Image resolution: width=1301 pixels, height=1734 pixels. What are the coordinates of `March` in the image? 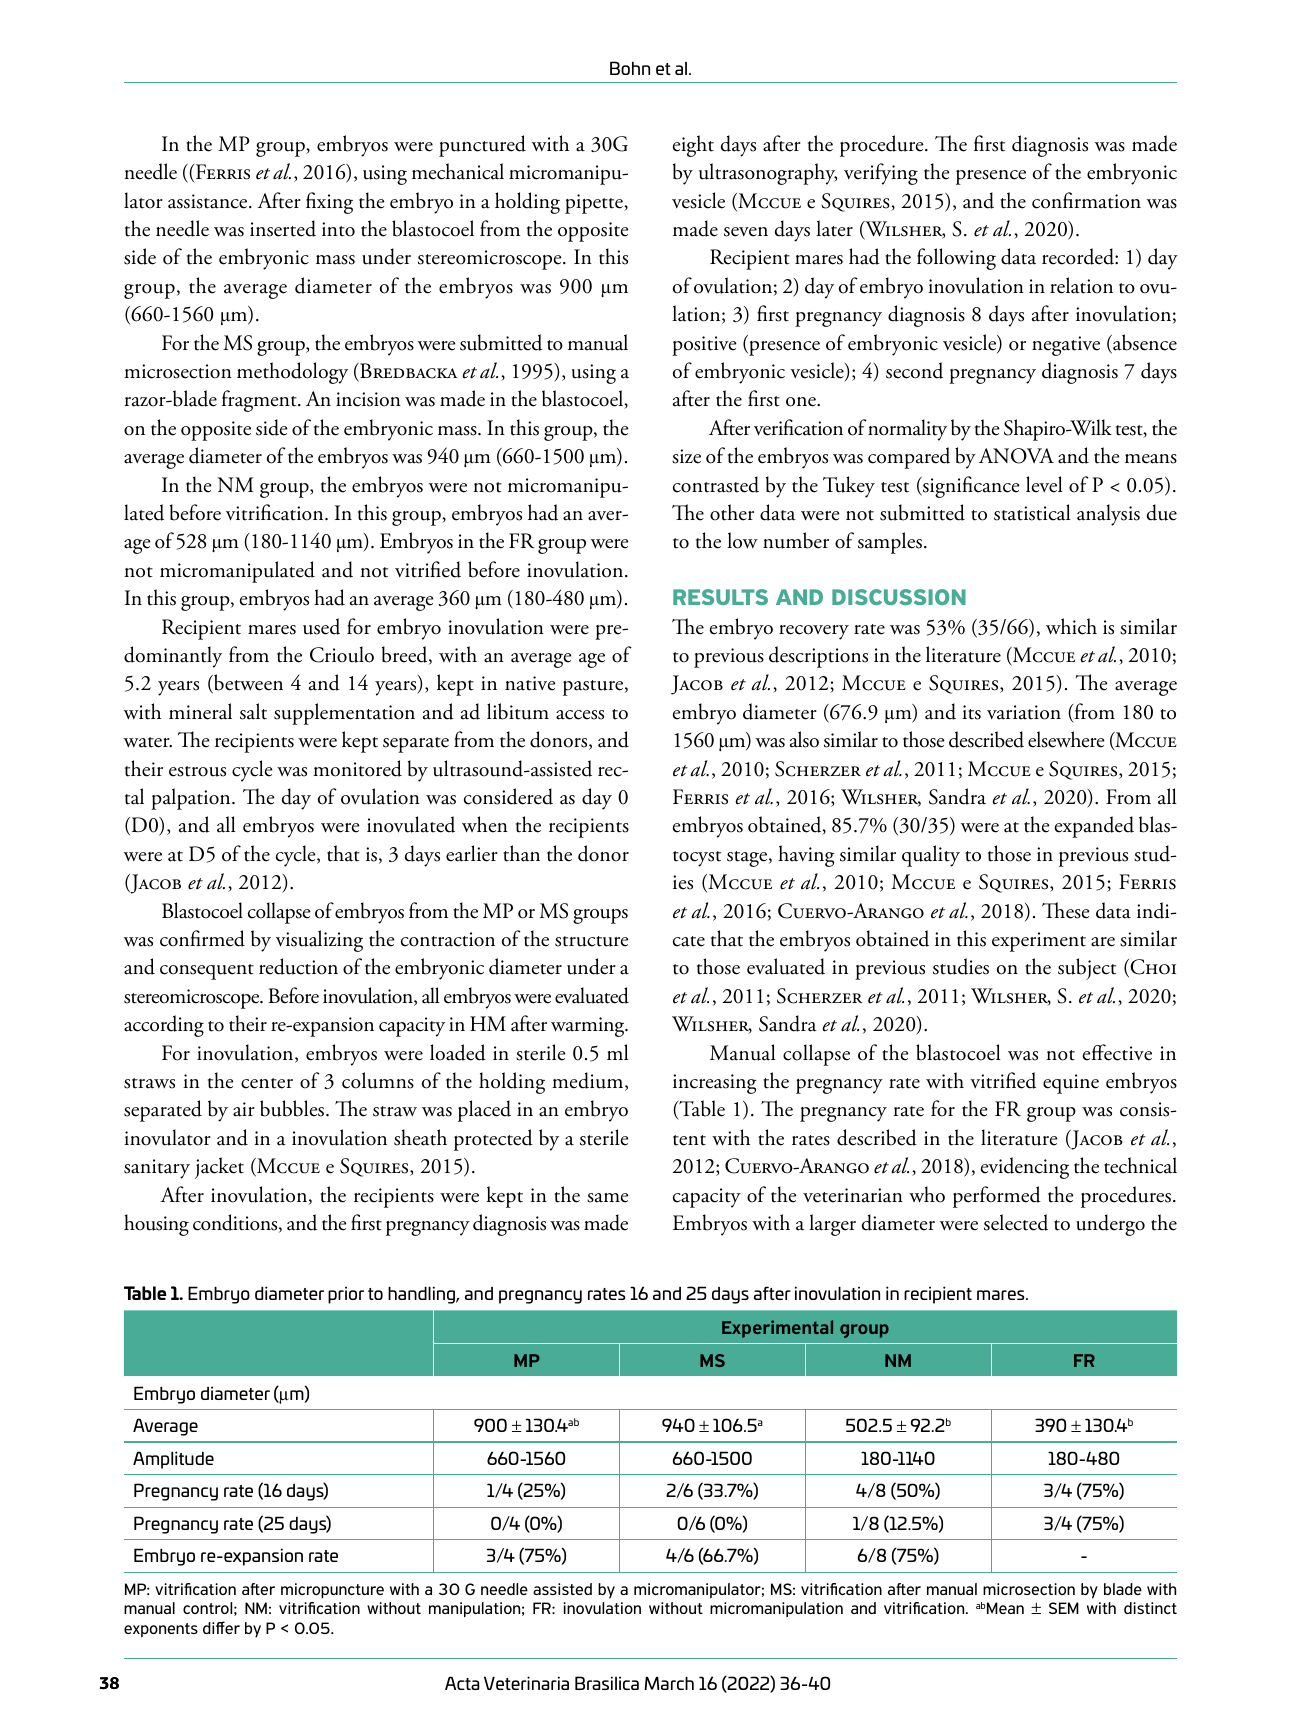 It's located at (669, 1683).
